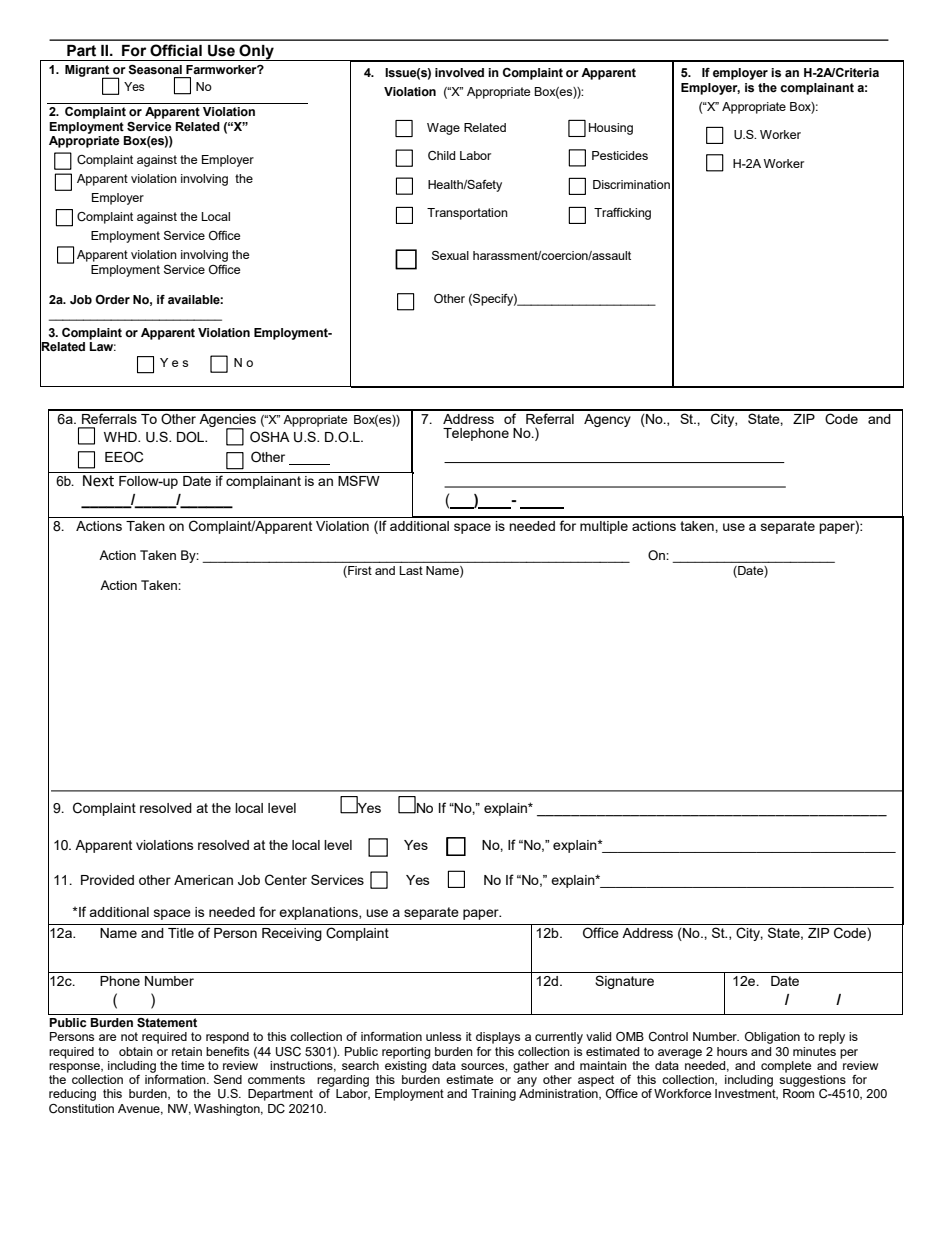 The height and width of the screenshot is (1233, 952). Describe the element at coordinates (624, 982) in the screenshot. I see `Signature` at that location.
